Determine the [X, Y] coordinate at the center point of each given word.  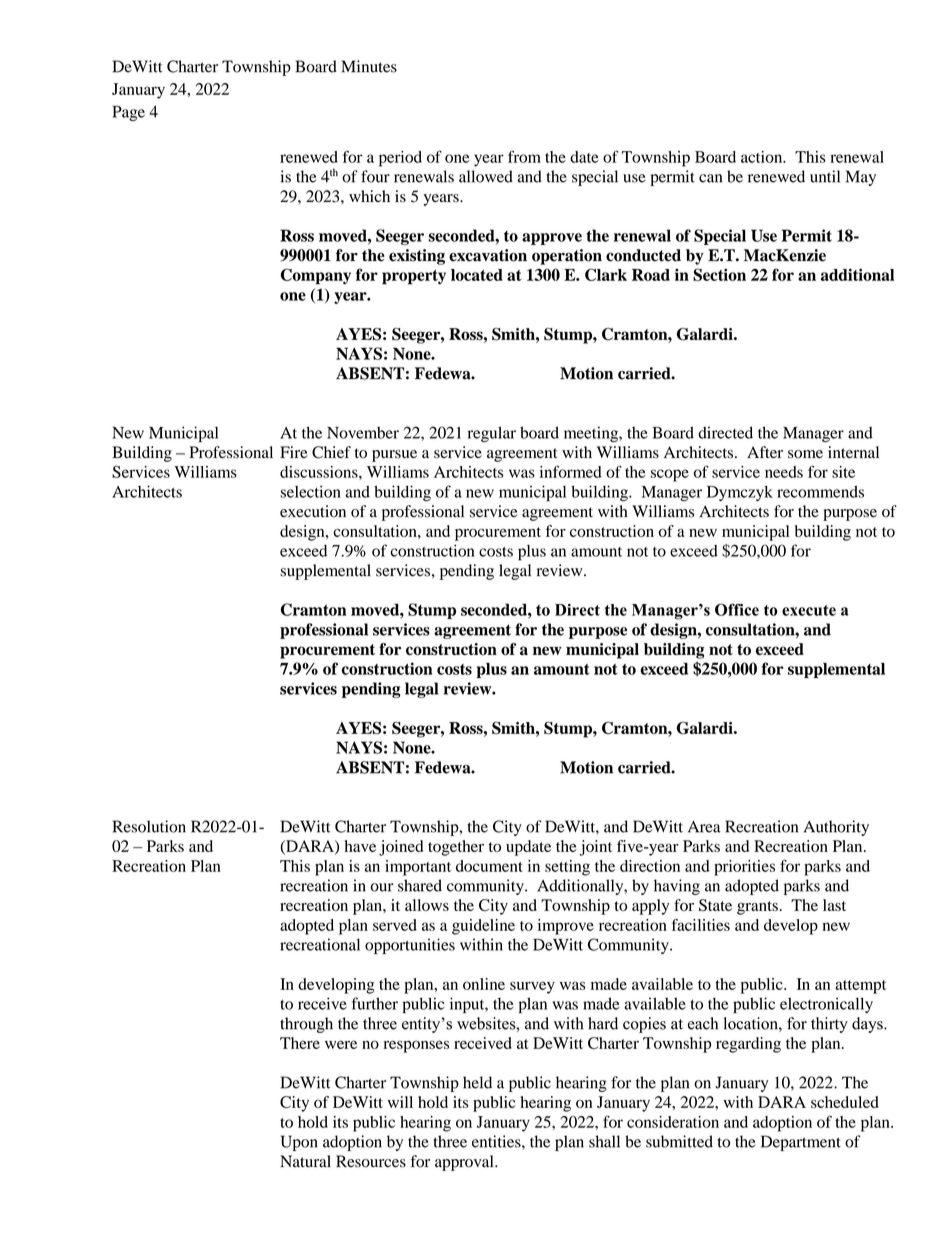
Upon [299, 1143]
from [524, 156]
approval [465, 1163]
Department [801, 1143]
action [763, 157]
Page [128, 113]
